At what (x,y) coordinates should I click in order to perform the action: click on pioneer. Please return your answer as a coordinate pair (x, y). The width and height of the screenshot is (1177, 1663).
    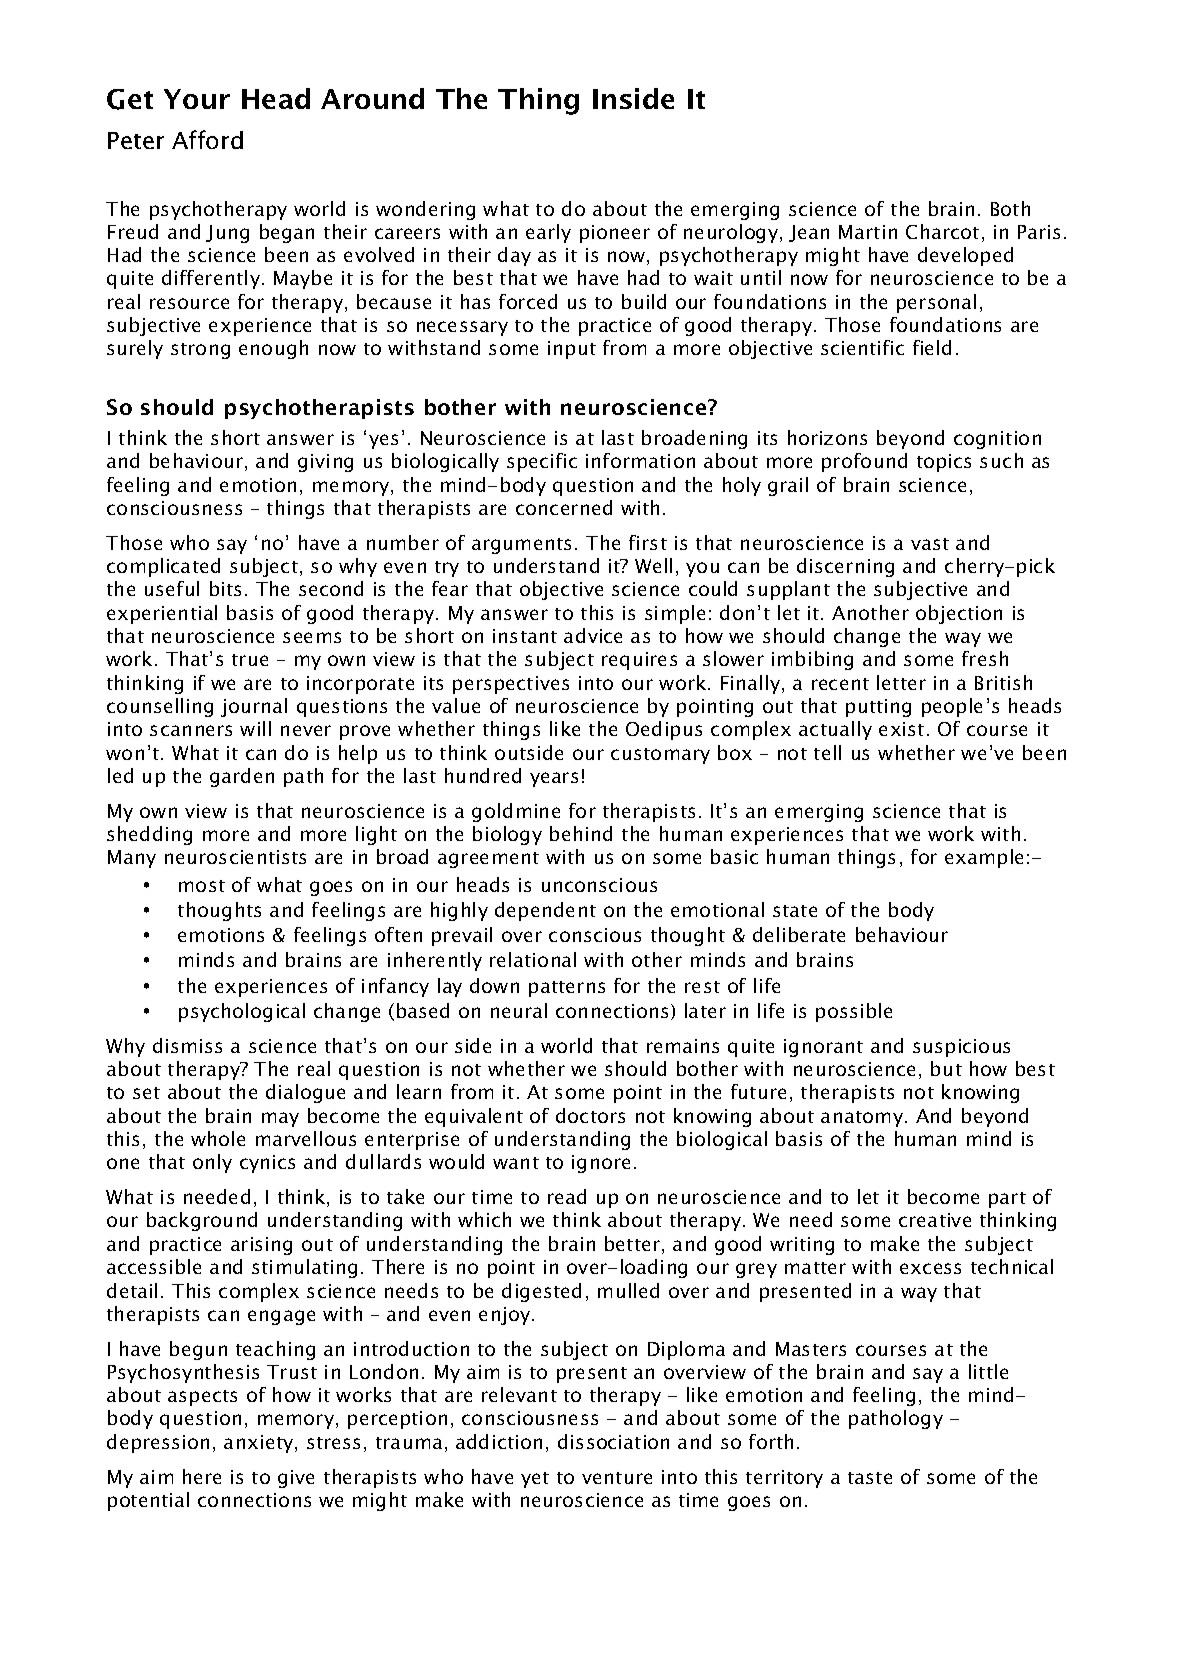
    Looking at the image, I should click on (615, 234).
